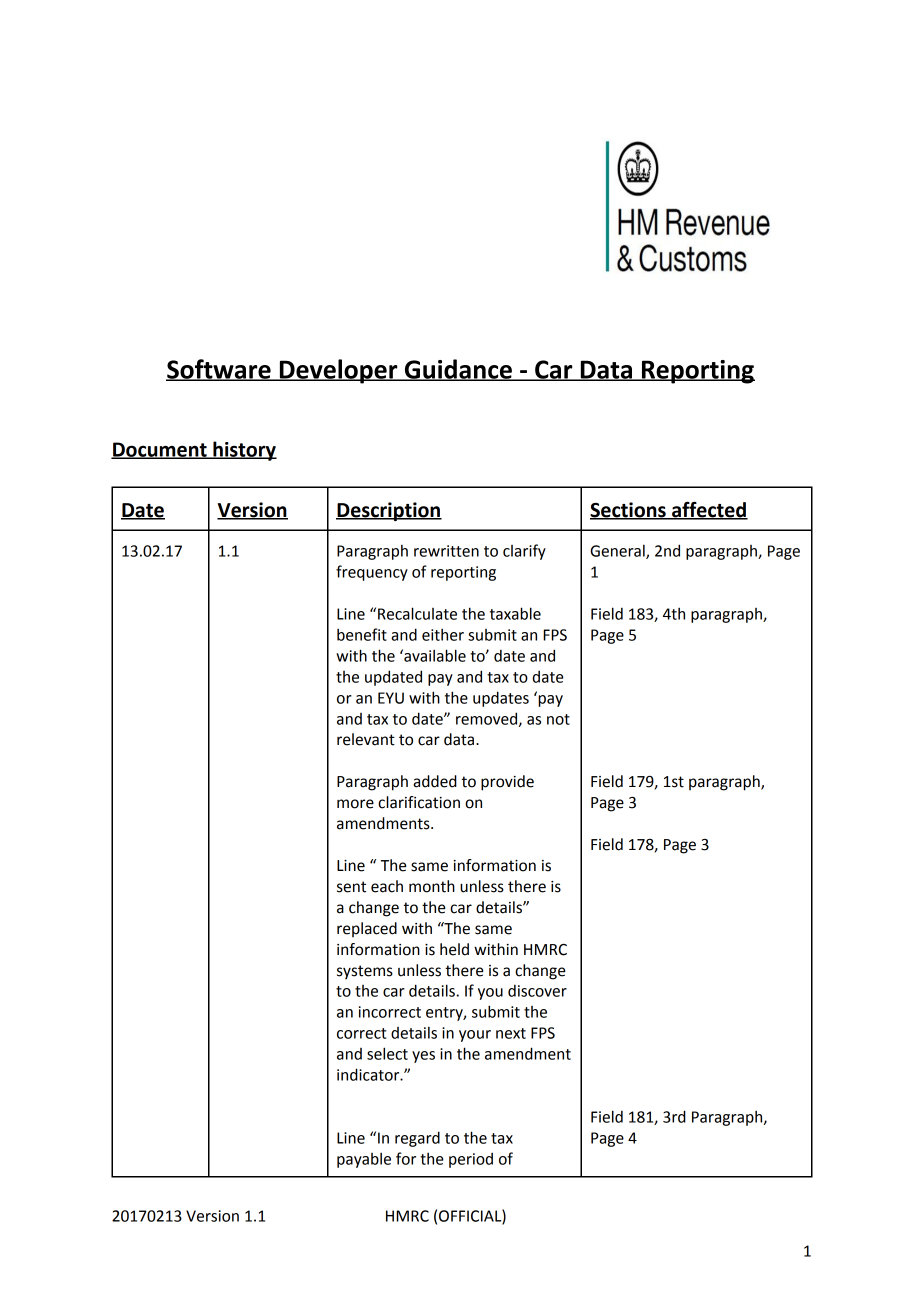 This document has height=1309, width=924. I want to click on history, so click(244, 451).
